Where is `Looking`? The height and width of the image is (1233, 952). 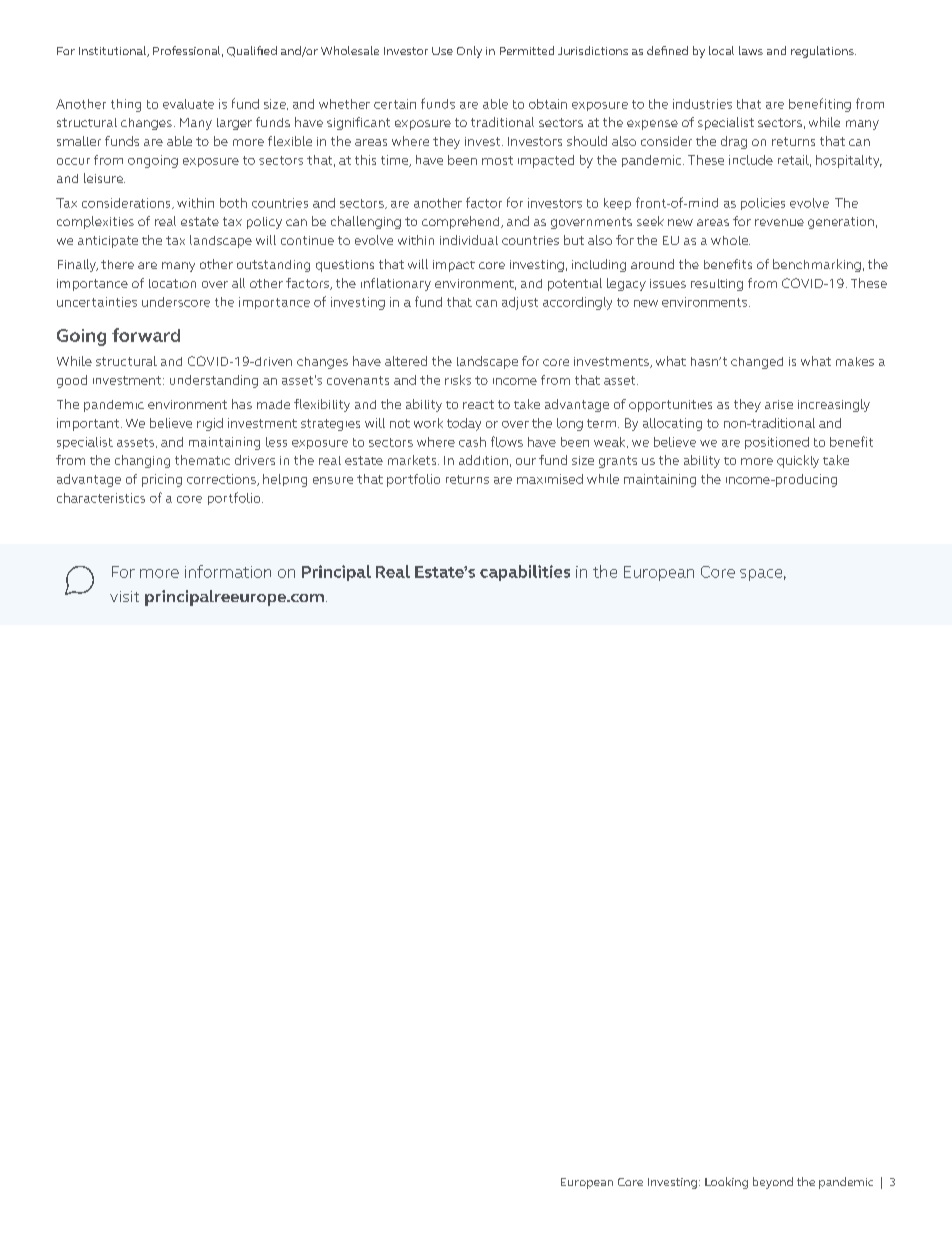 Looking is located at coordinates (726, 1183).
